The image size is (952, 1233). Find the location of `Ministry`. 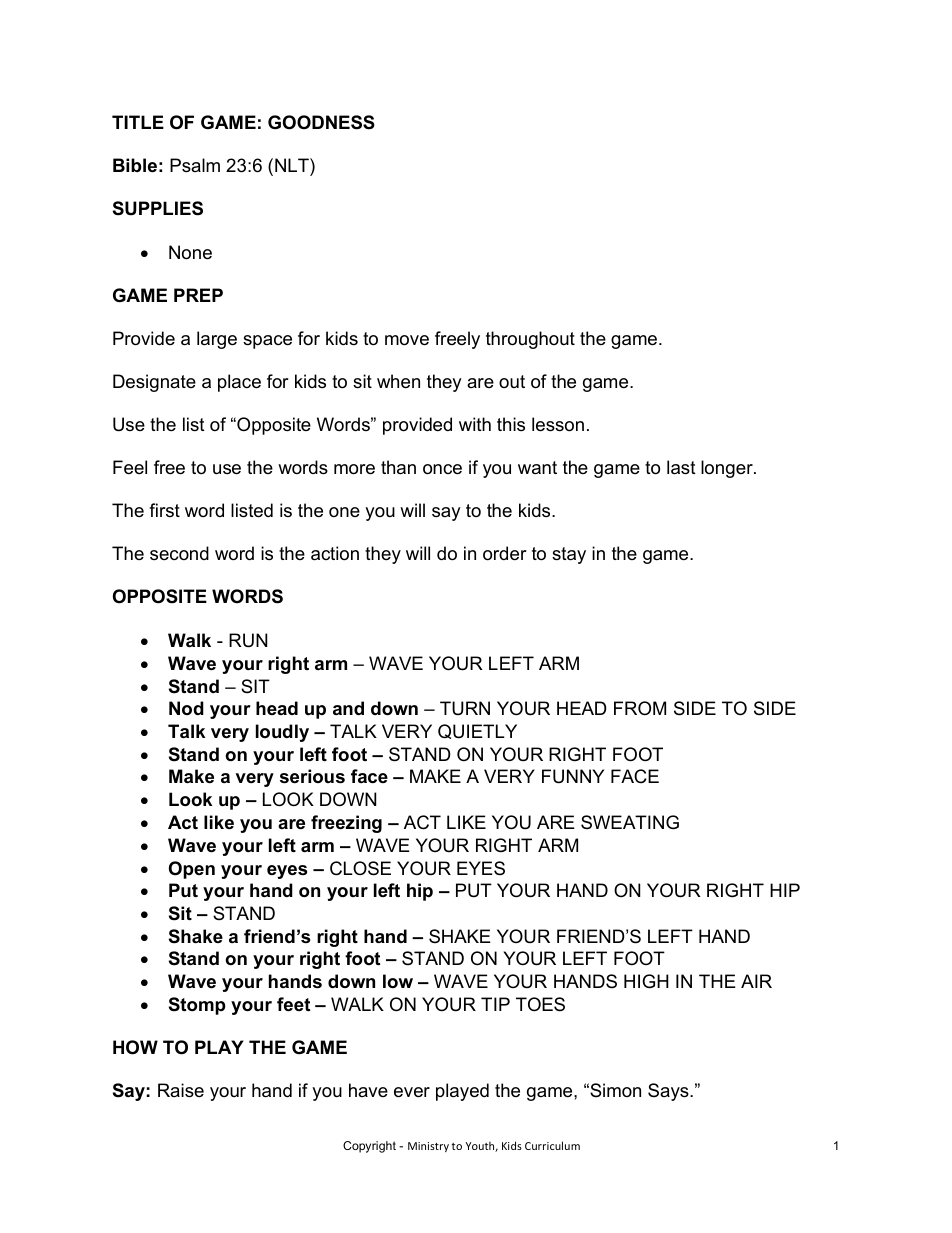

Ministry is located at coordinates (428, 1147).
